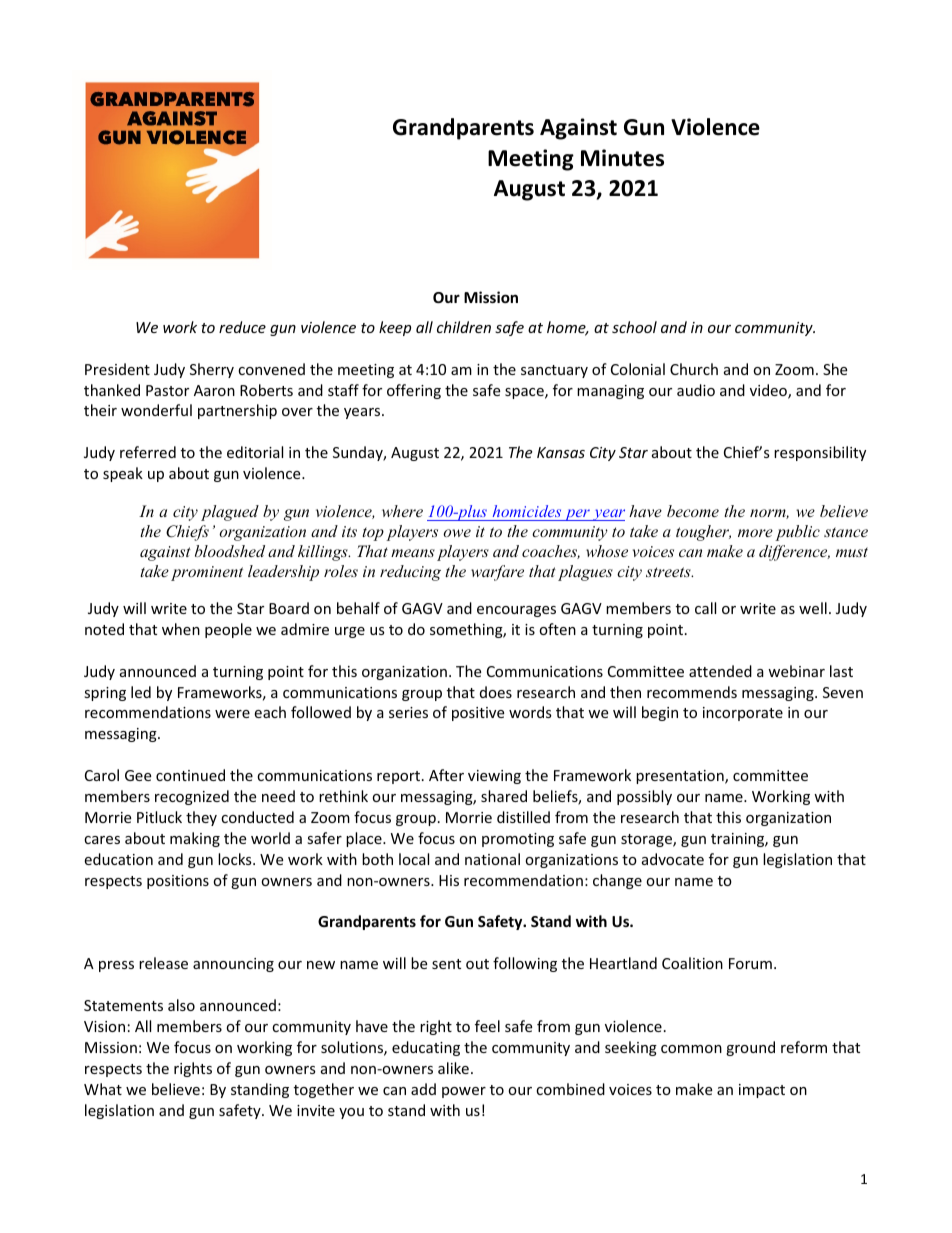  What do you see at coordinates (516, 611) in the screenshot?
I see `encourages` at bounding box center [516, 611].
